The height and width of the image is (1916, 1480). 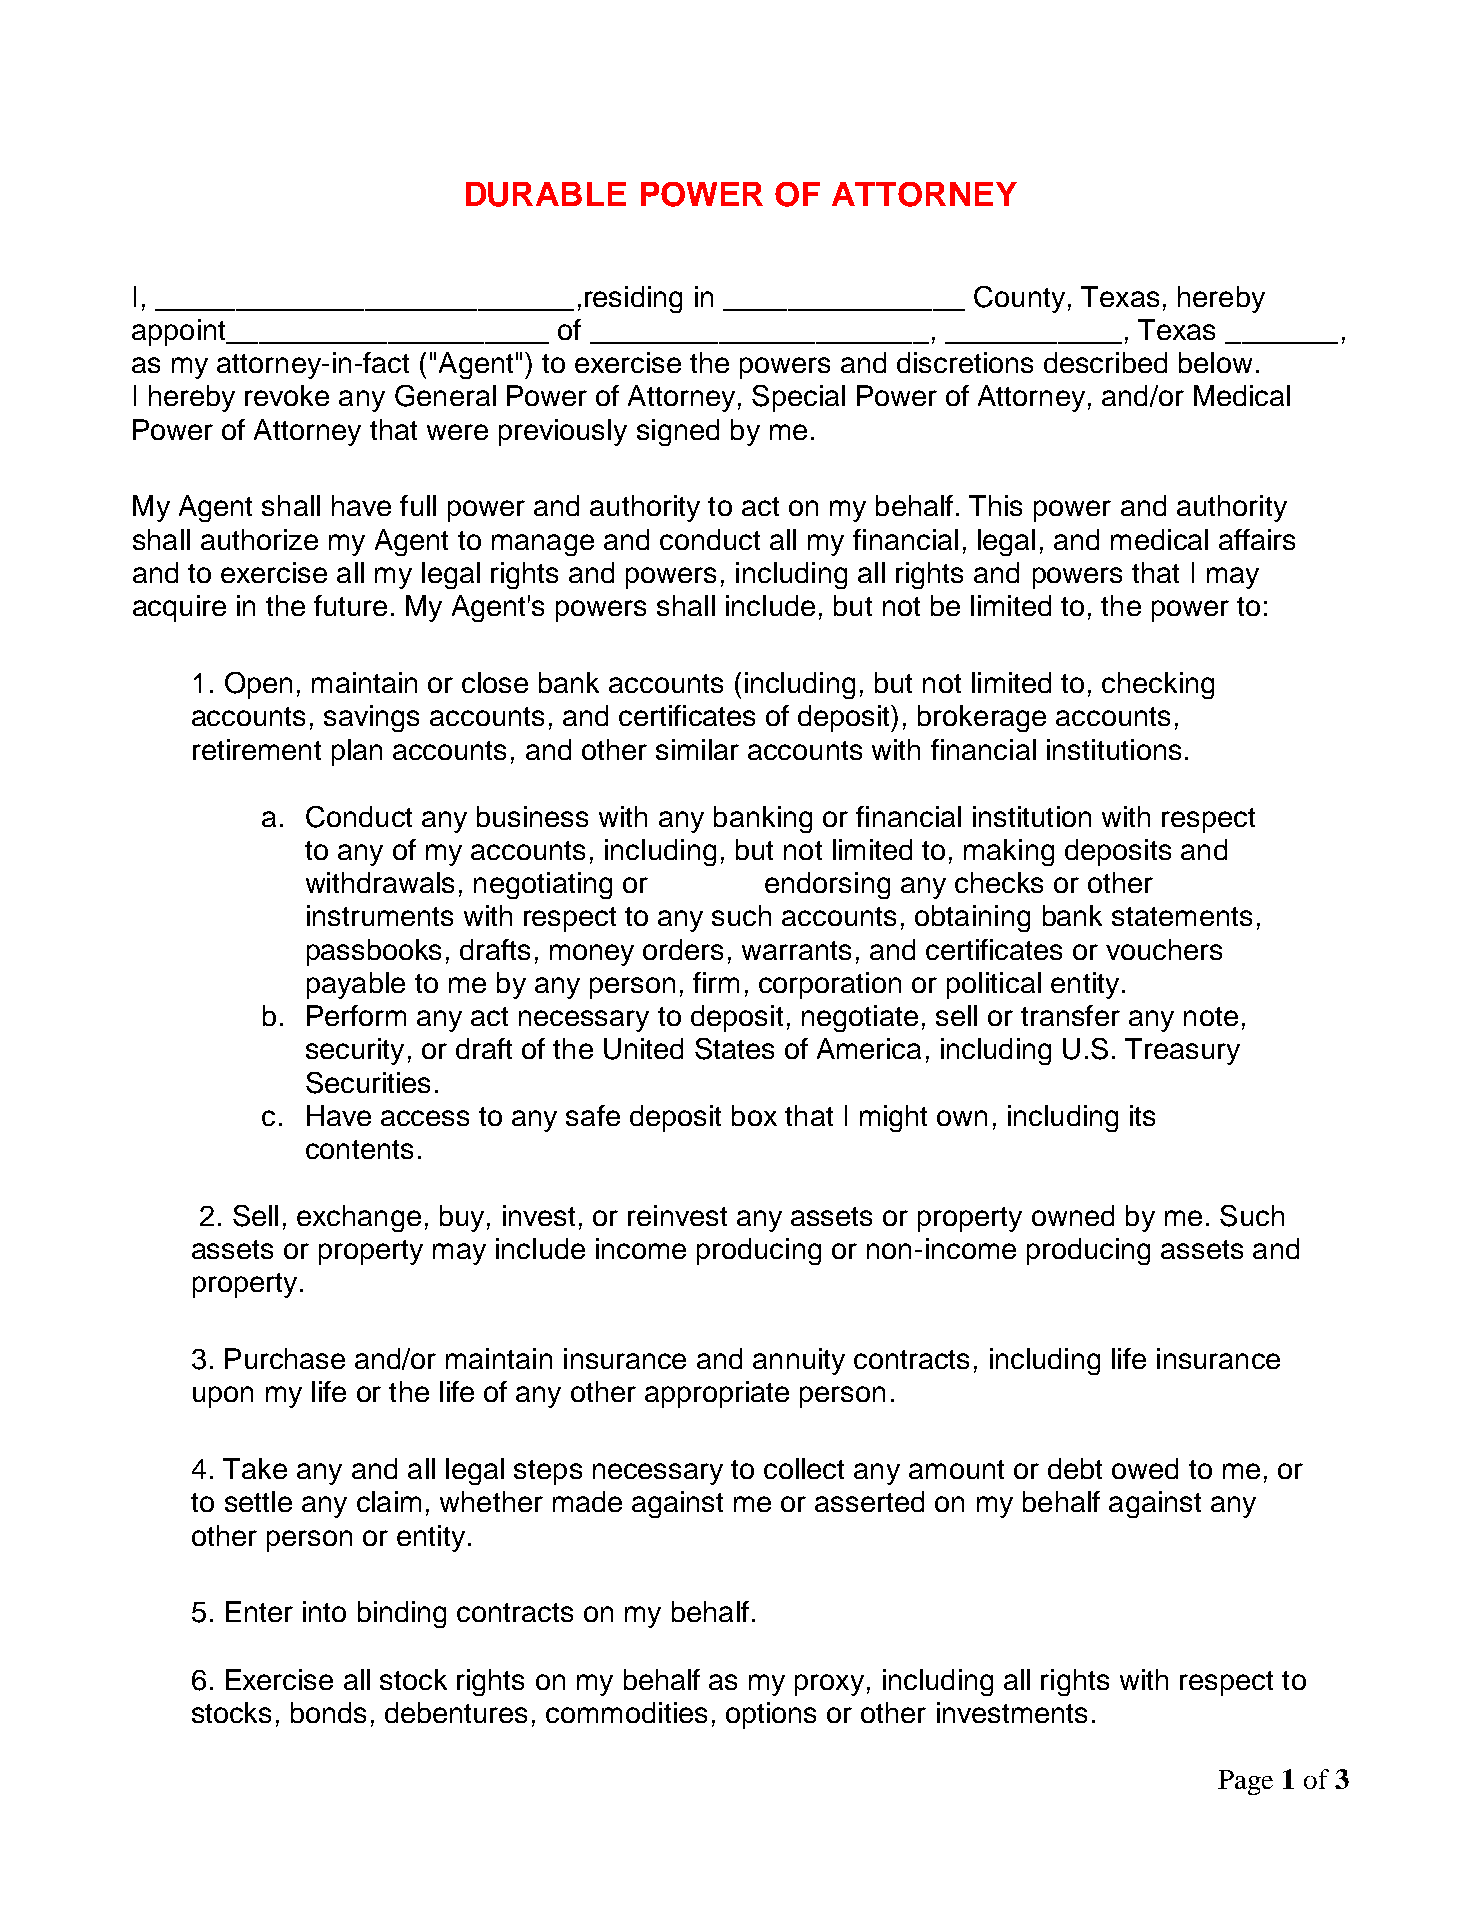 What do you see at coordinates (356, 985) in the image?
I see `payable` at bounding box center [356, 985].
